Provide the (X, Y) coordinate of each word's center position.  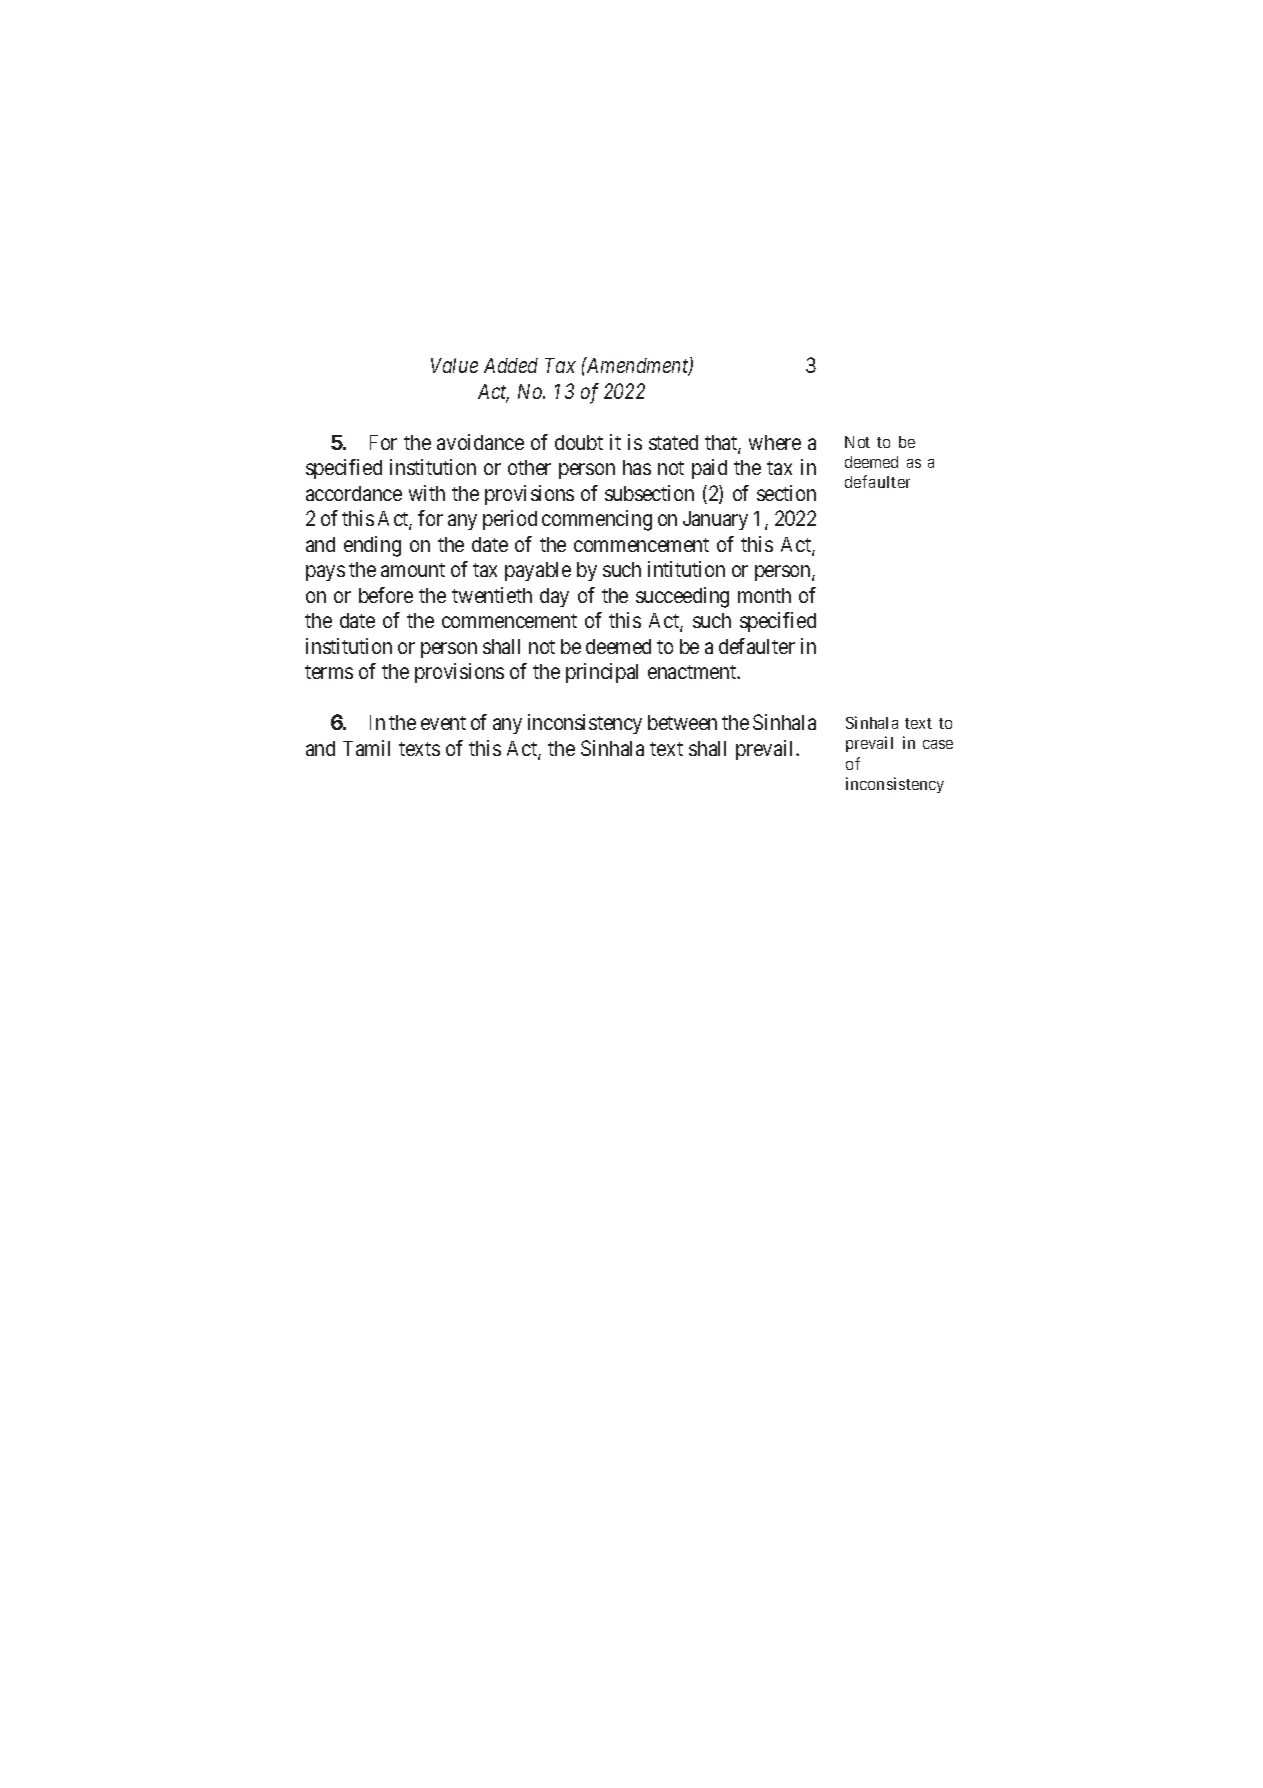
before (386, 595)
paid (709, 469)
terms (329, 672)
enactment (693, 672)
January (715, 520)
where (775, 442)
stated (673, 442)
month (764, 595)
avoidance (480, 442)
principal (602, 673)
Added (511, 365)
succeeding (682, 597)
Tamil (366, 748)
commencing (597, 520)
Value (454, 365)
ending (372, 546)
